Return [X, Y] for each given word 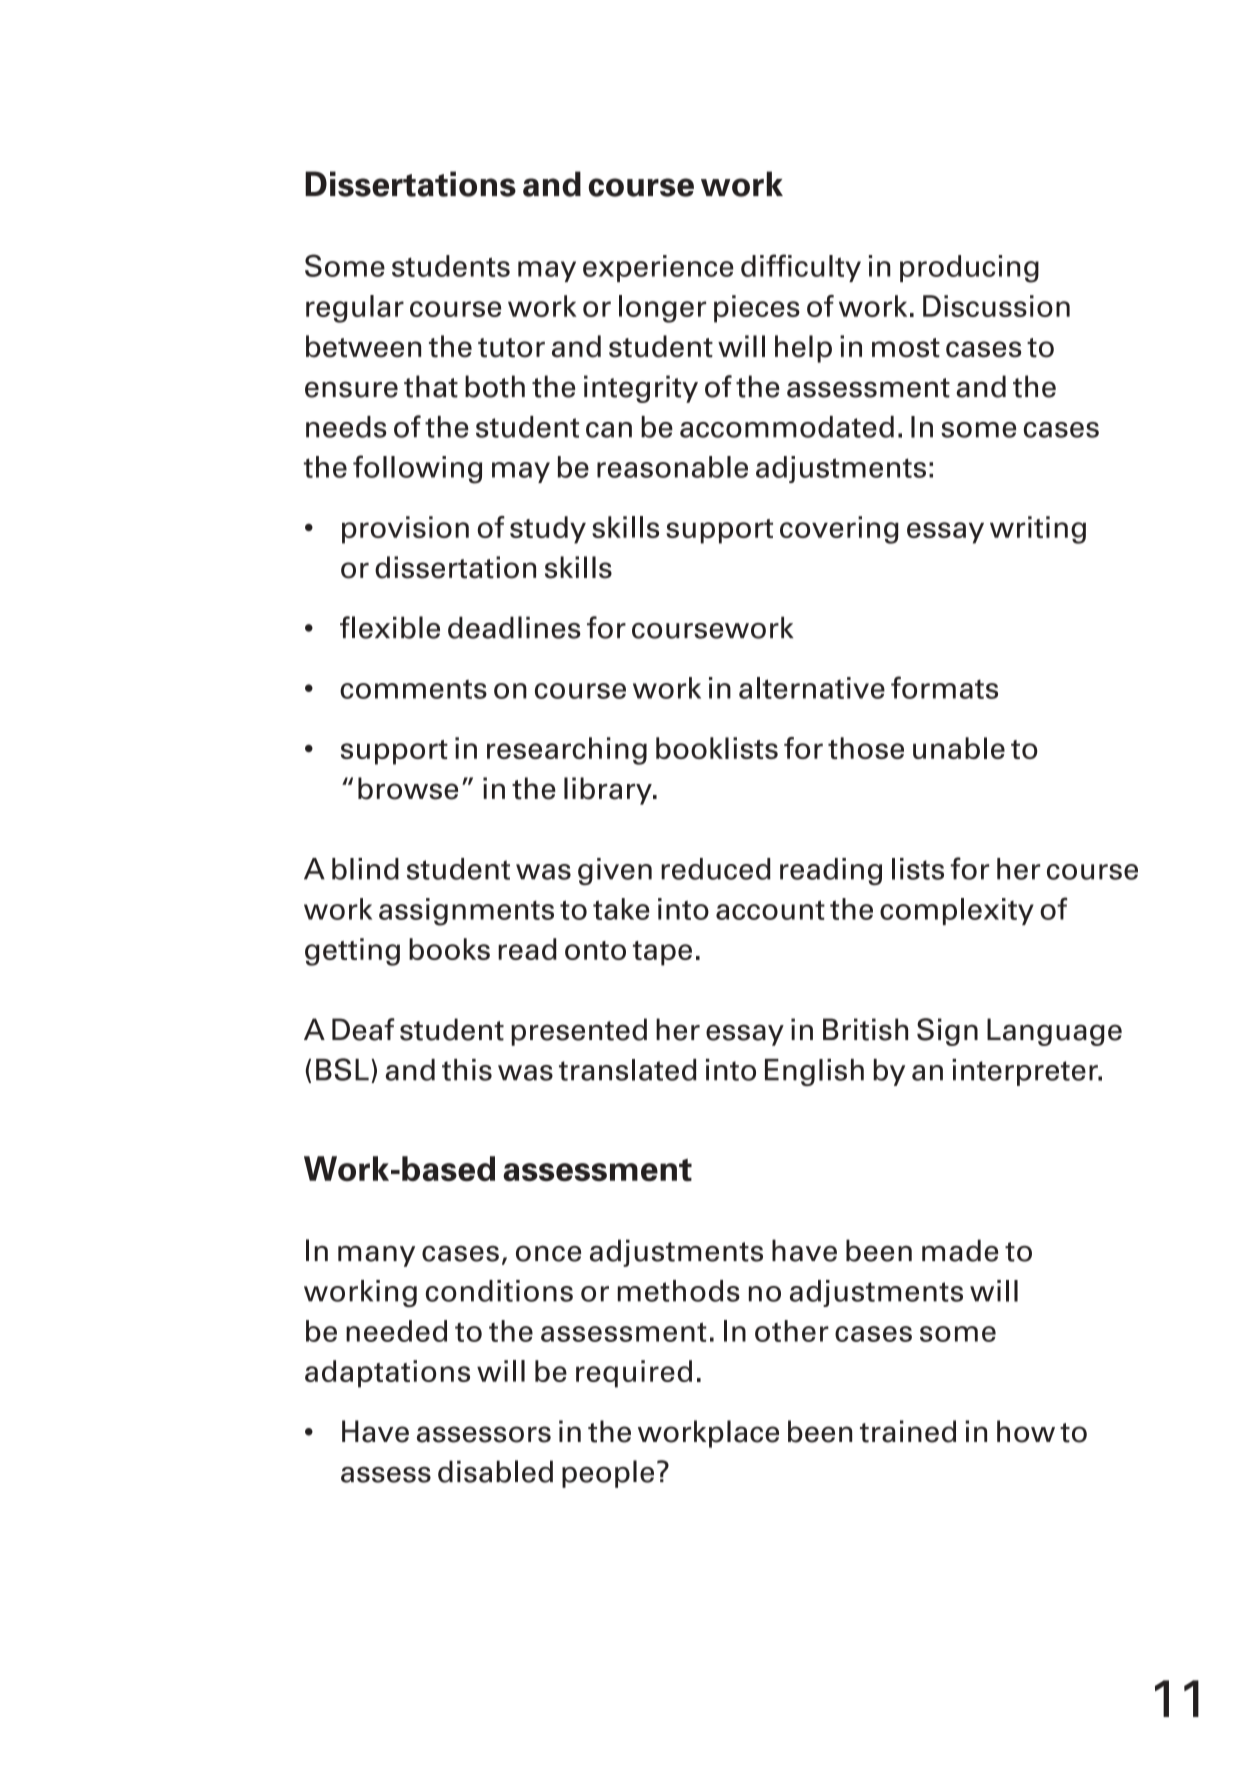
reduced [716, 869]
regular [355, 309]
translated [628, 1070]
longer [662, 309]
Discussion [996, 306]
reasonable [672, 467]
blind [365, 869]
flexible [390, 627]
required [634, 1374]
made [960, 1250]
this [467, 1070]
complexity [957, 911]
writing [1038, 530]
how [1026, 1431]
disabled [495, 1471]
